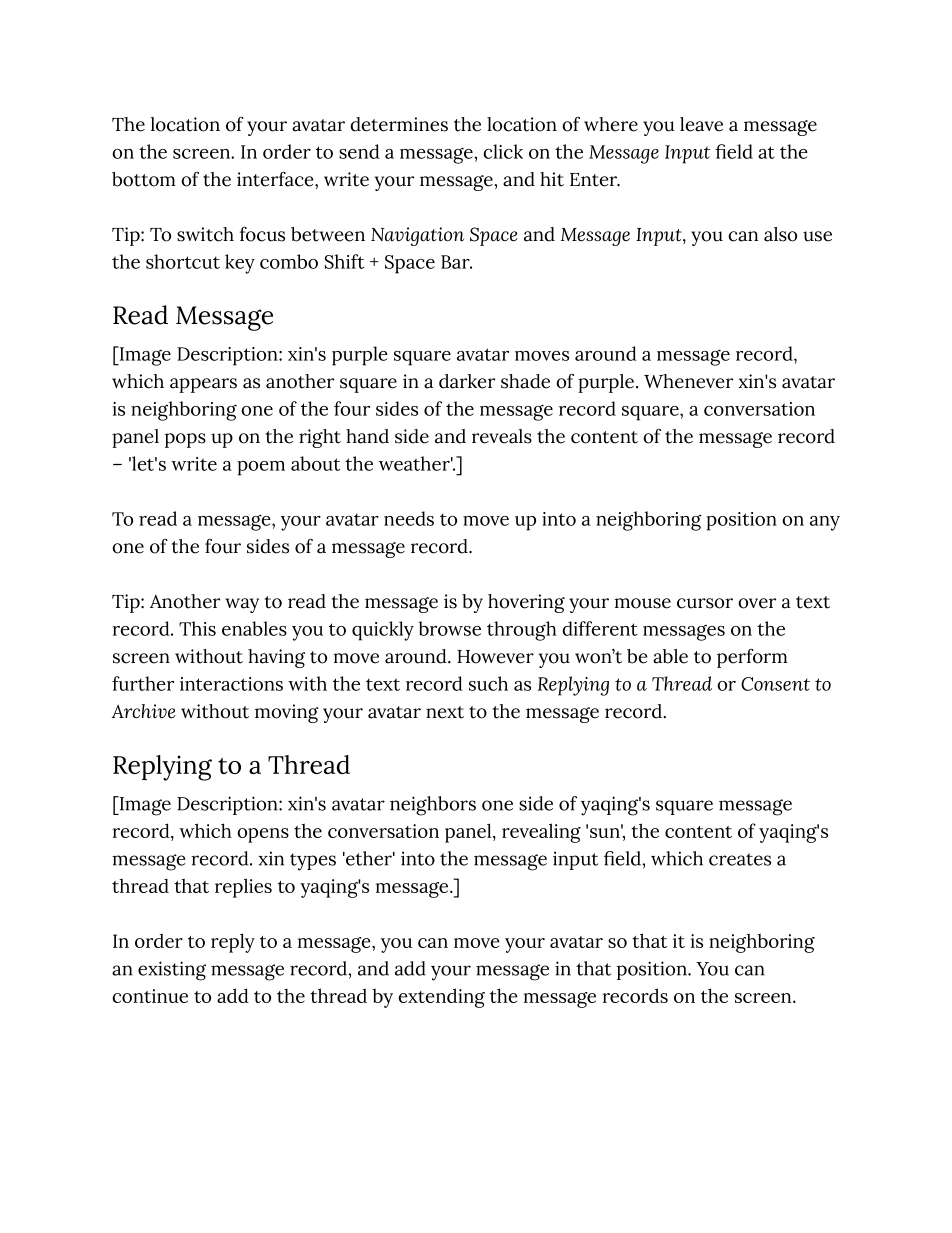 The image size is (952, 1233). I want to click on creates, so click(740, 859).
